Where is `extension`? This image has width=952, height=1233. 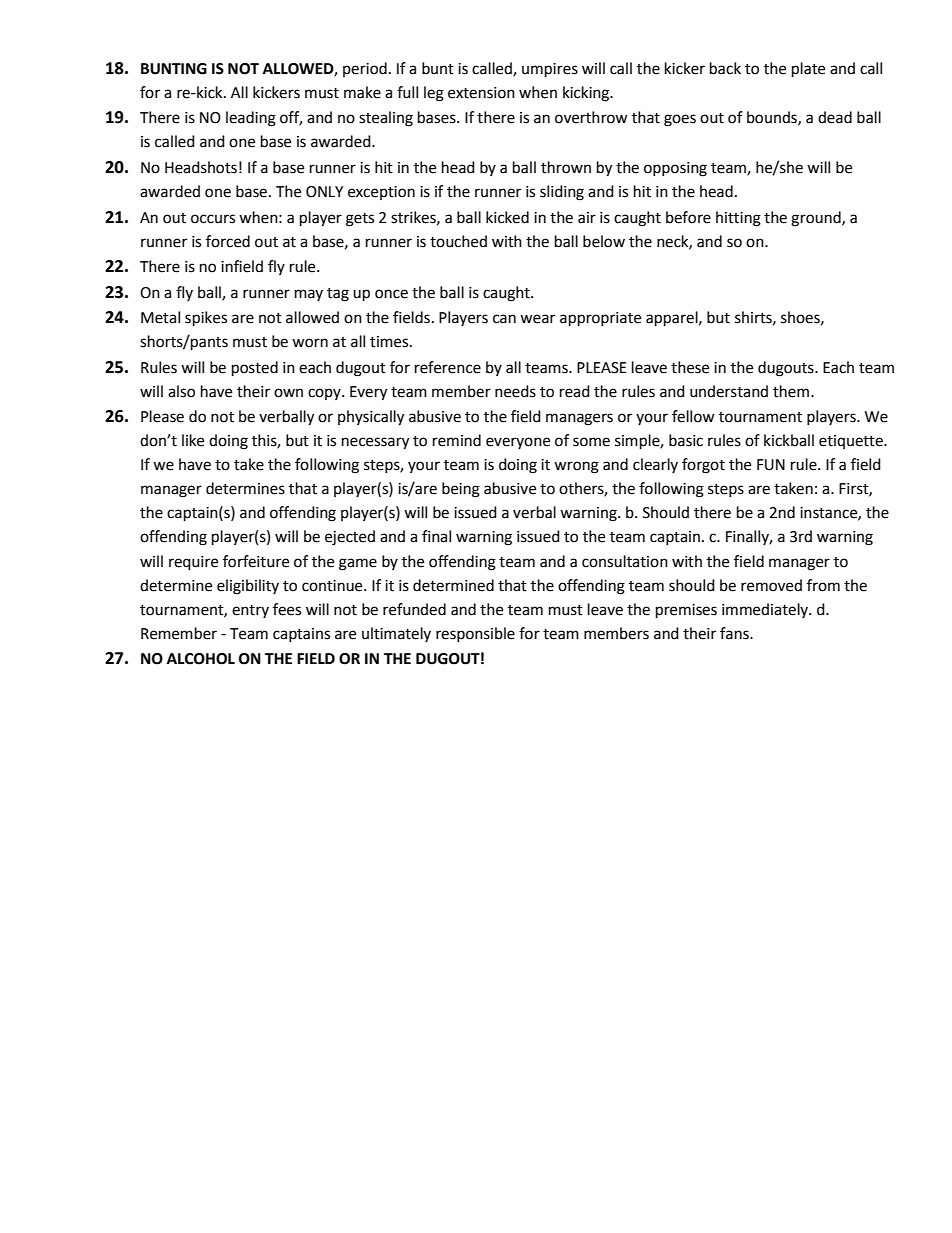 extension is located at coordinates (481, 93).
